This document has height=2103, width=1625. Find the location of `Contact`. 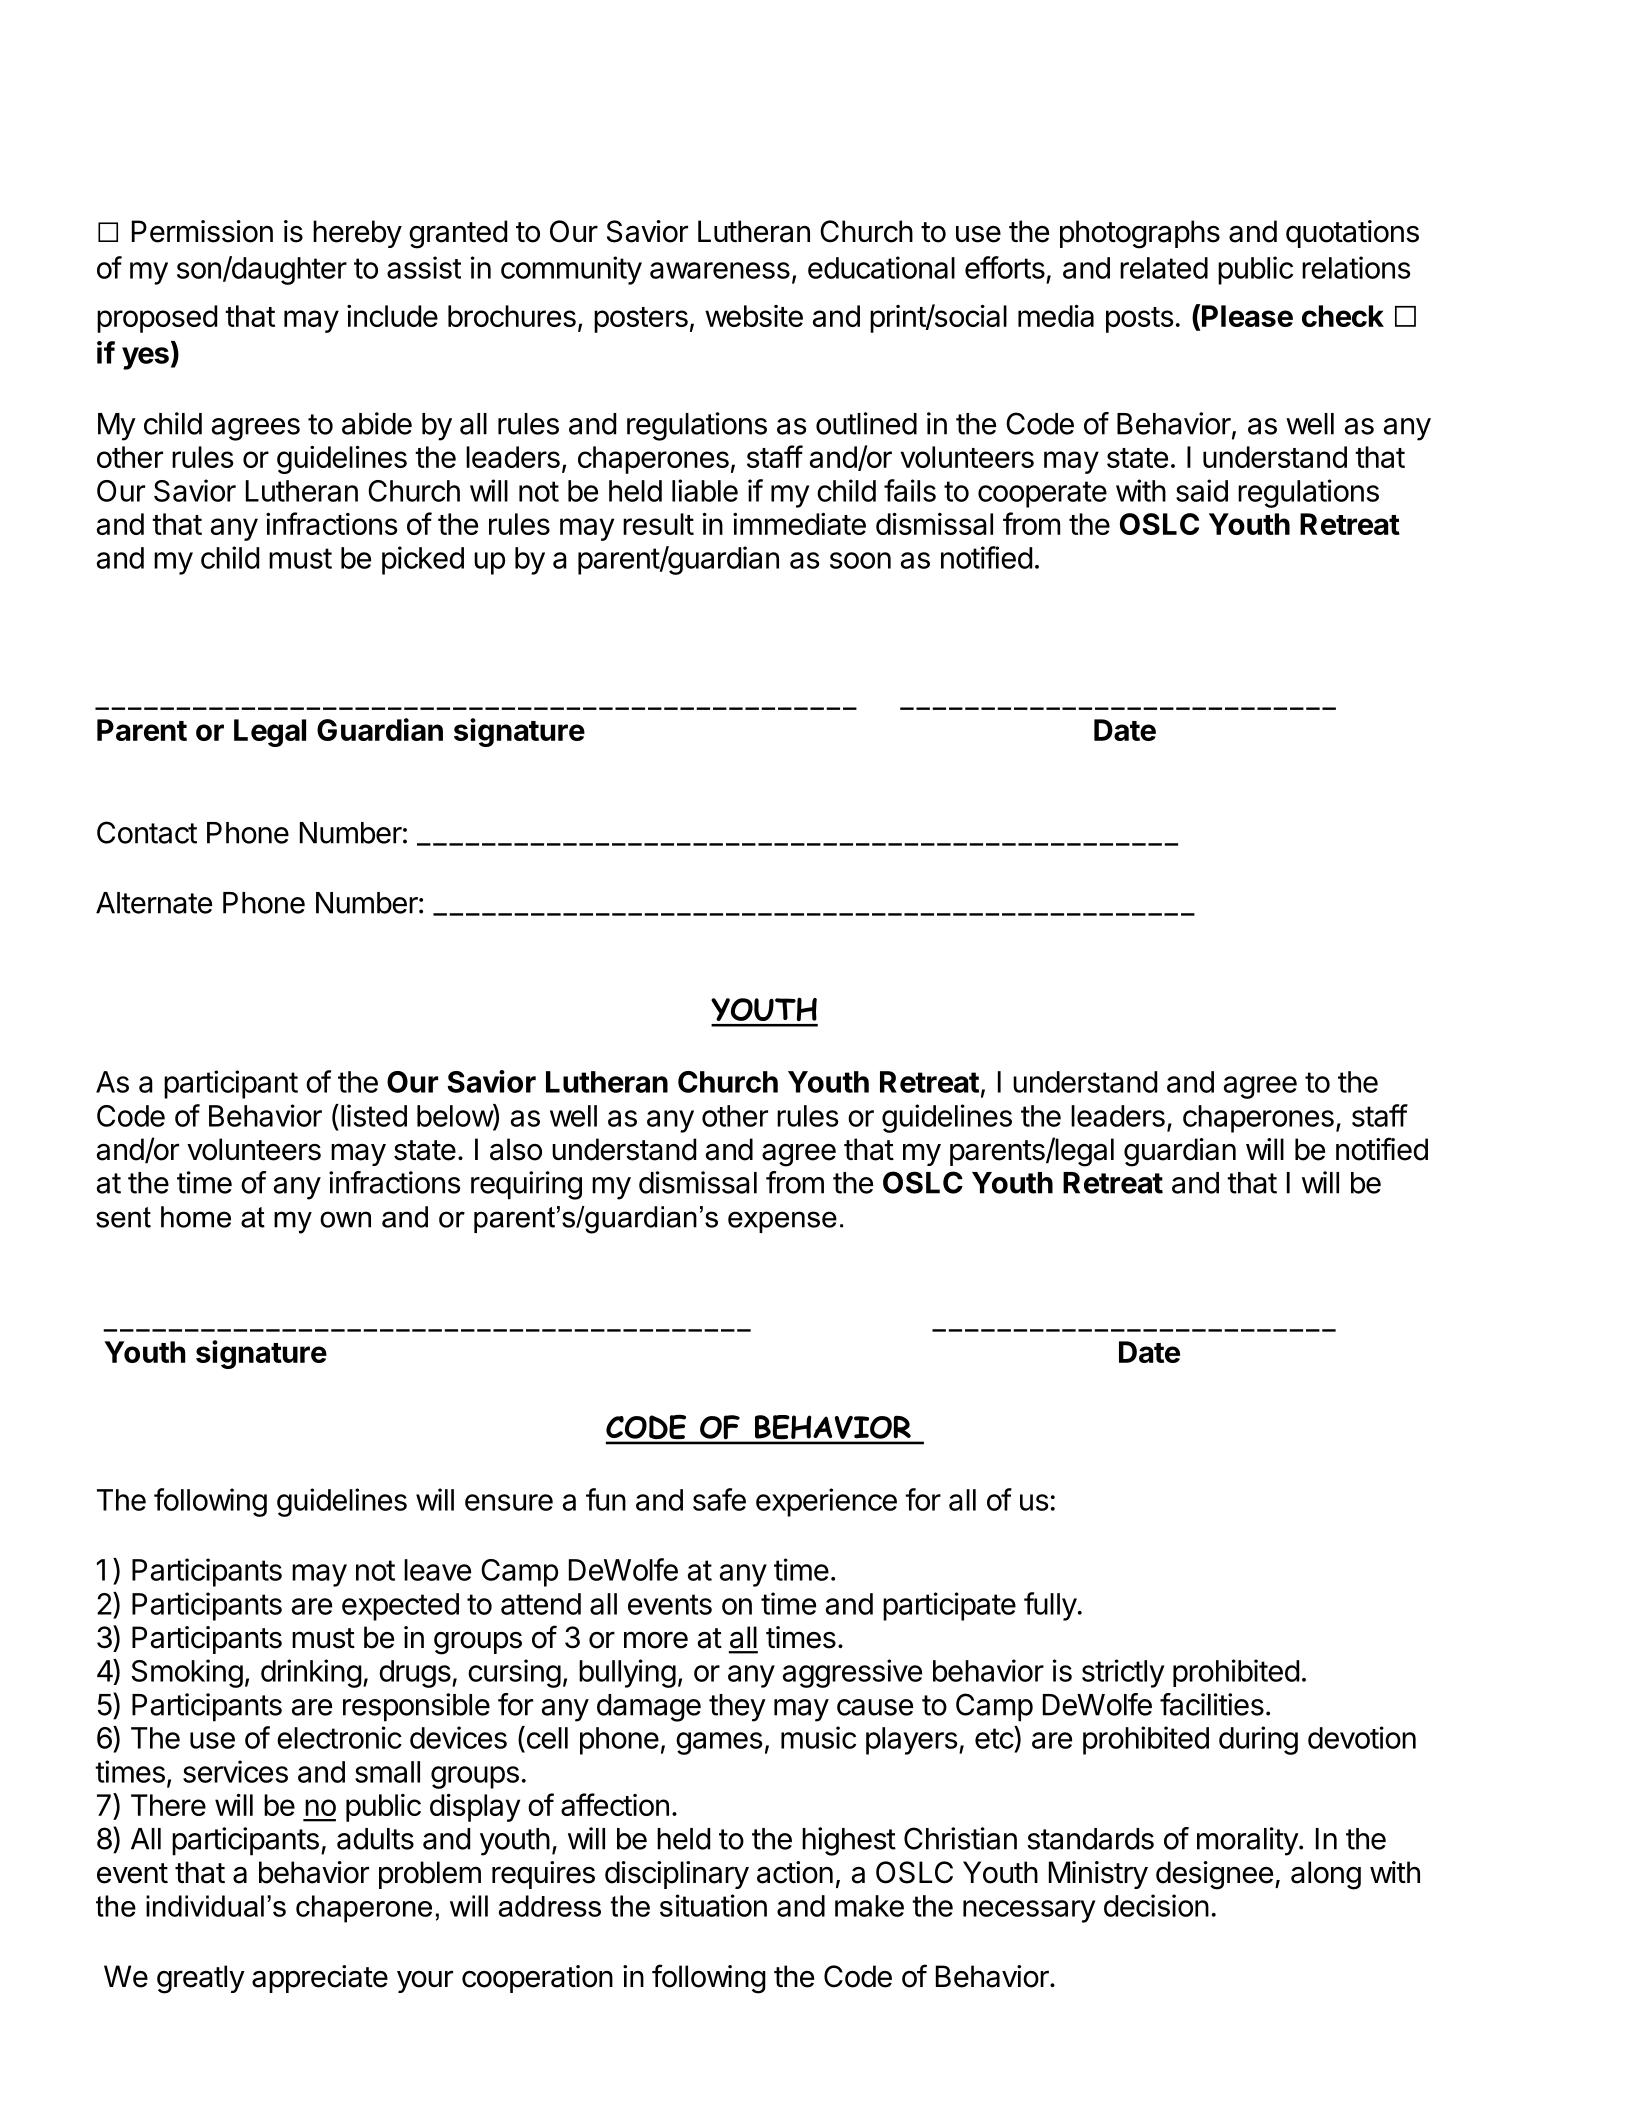

Contact is located at coordinates (147, 832).
